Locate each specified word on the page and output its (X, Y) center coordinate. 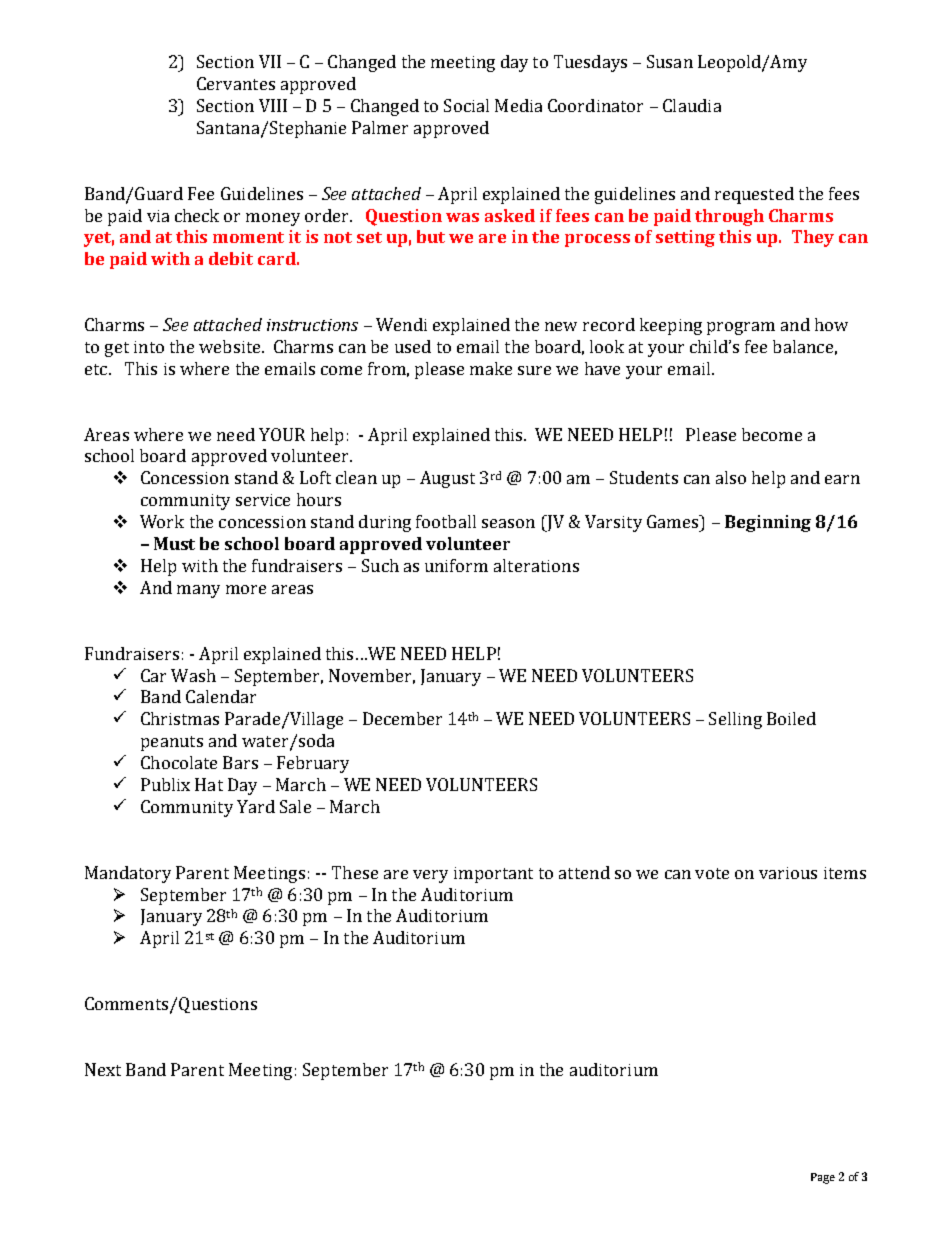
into (149, 347)
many (198, 591)
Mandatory (128, 874)
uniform (456, 565)
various (788, 873)
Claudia (692, 105)
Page (823, 1178)
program (741, 328)
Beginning (768, 523)
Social (466, 105)
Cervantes (236, 83)
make (491, 368)
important (493, 875)
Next (103, 1069)
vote (712, 873)
